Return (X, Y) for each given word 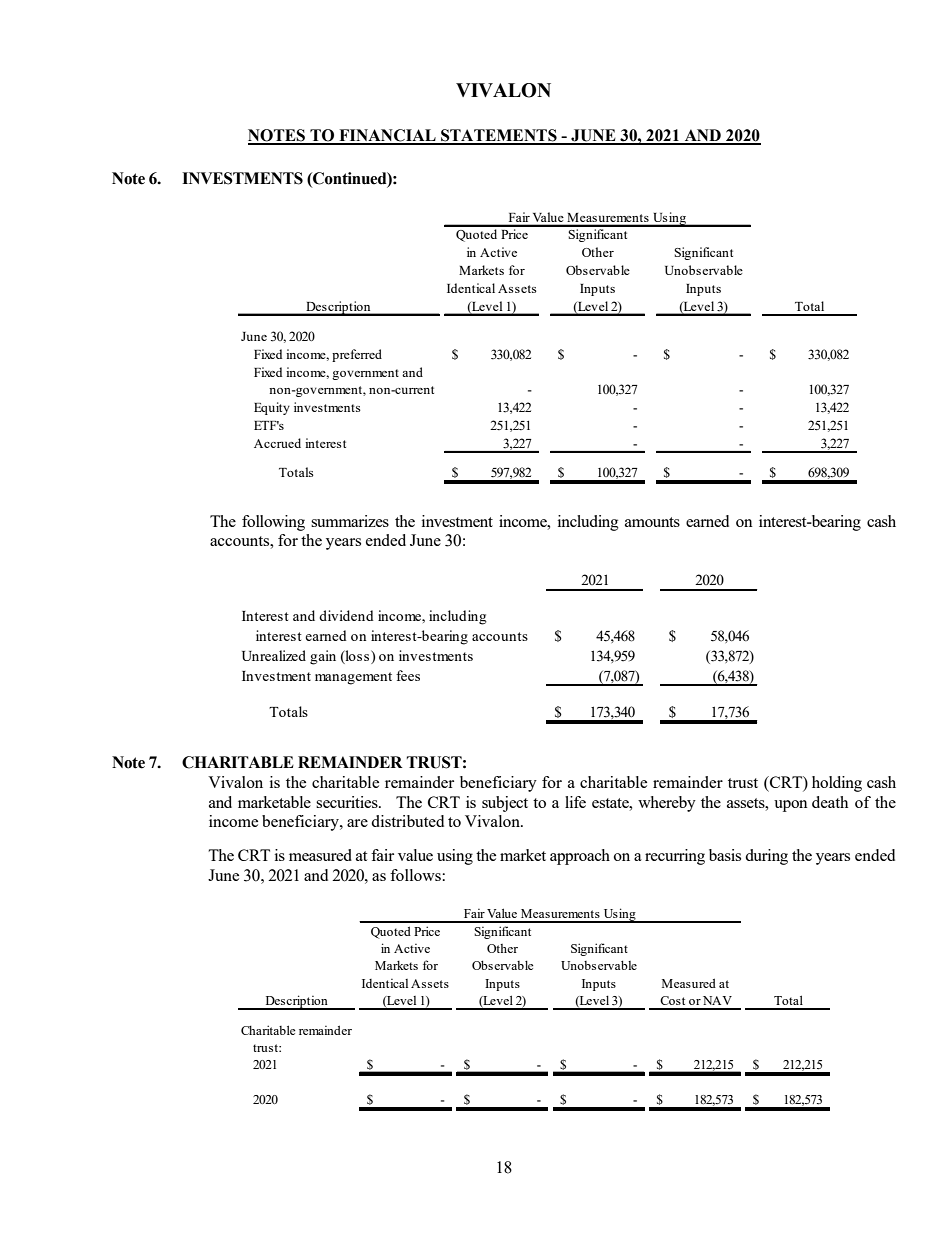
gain (323, 657)
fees (408, 675)
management (353, 678)
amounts (652, 522)
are (357, 823)
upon (791, 806)
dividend (346, 615)
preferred (357, 355)
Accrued (277, 443)
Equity (272, 408)
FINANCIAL (387, 136)
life (575, 802)
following (273, 523)
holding (837, 784)
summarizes (350, 521)
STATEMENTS (499, 136)
